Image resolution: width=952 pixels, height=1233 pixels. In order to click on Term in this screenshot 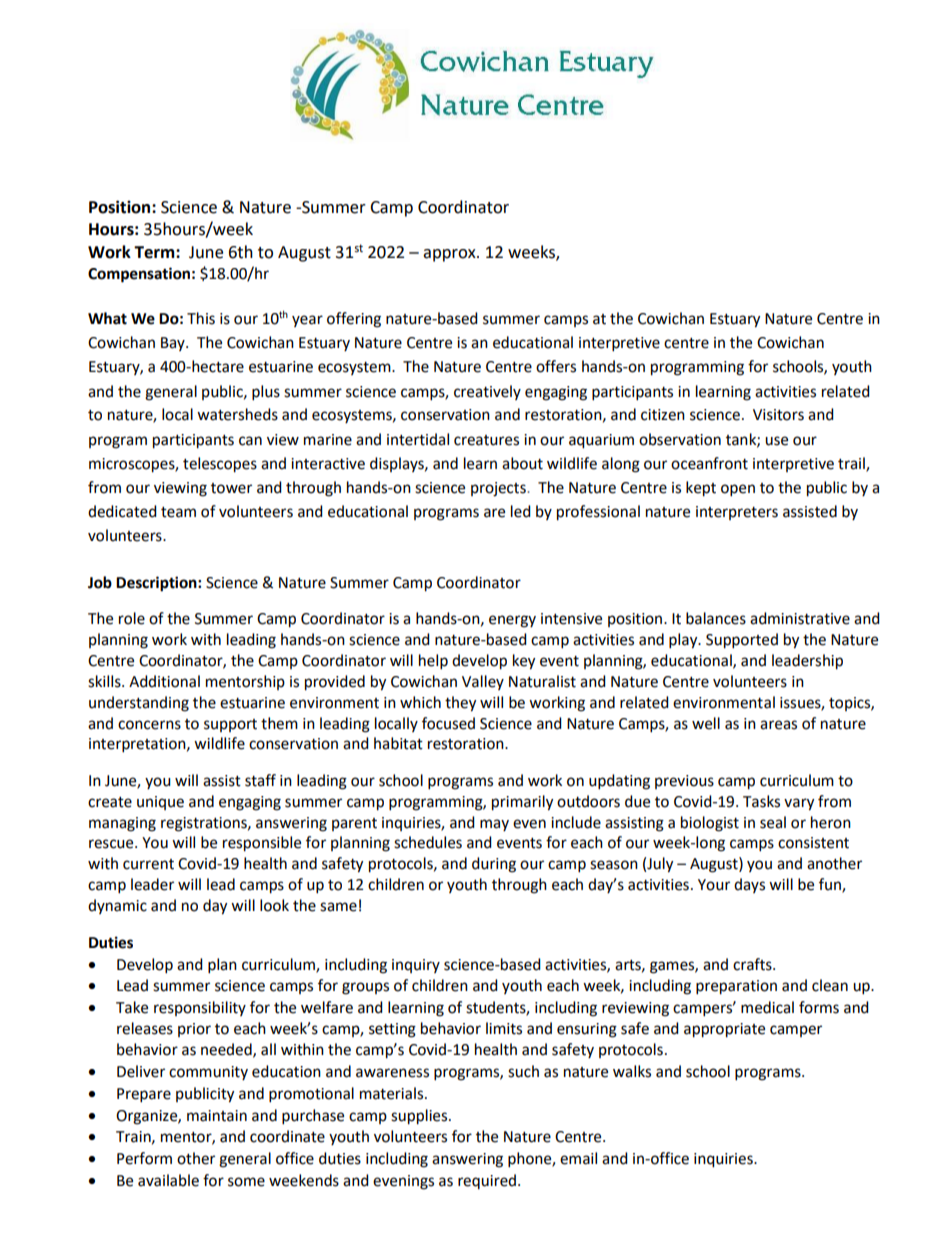, I will do `click(155, 252)`.
